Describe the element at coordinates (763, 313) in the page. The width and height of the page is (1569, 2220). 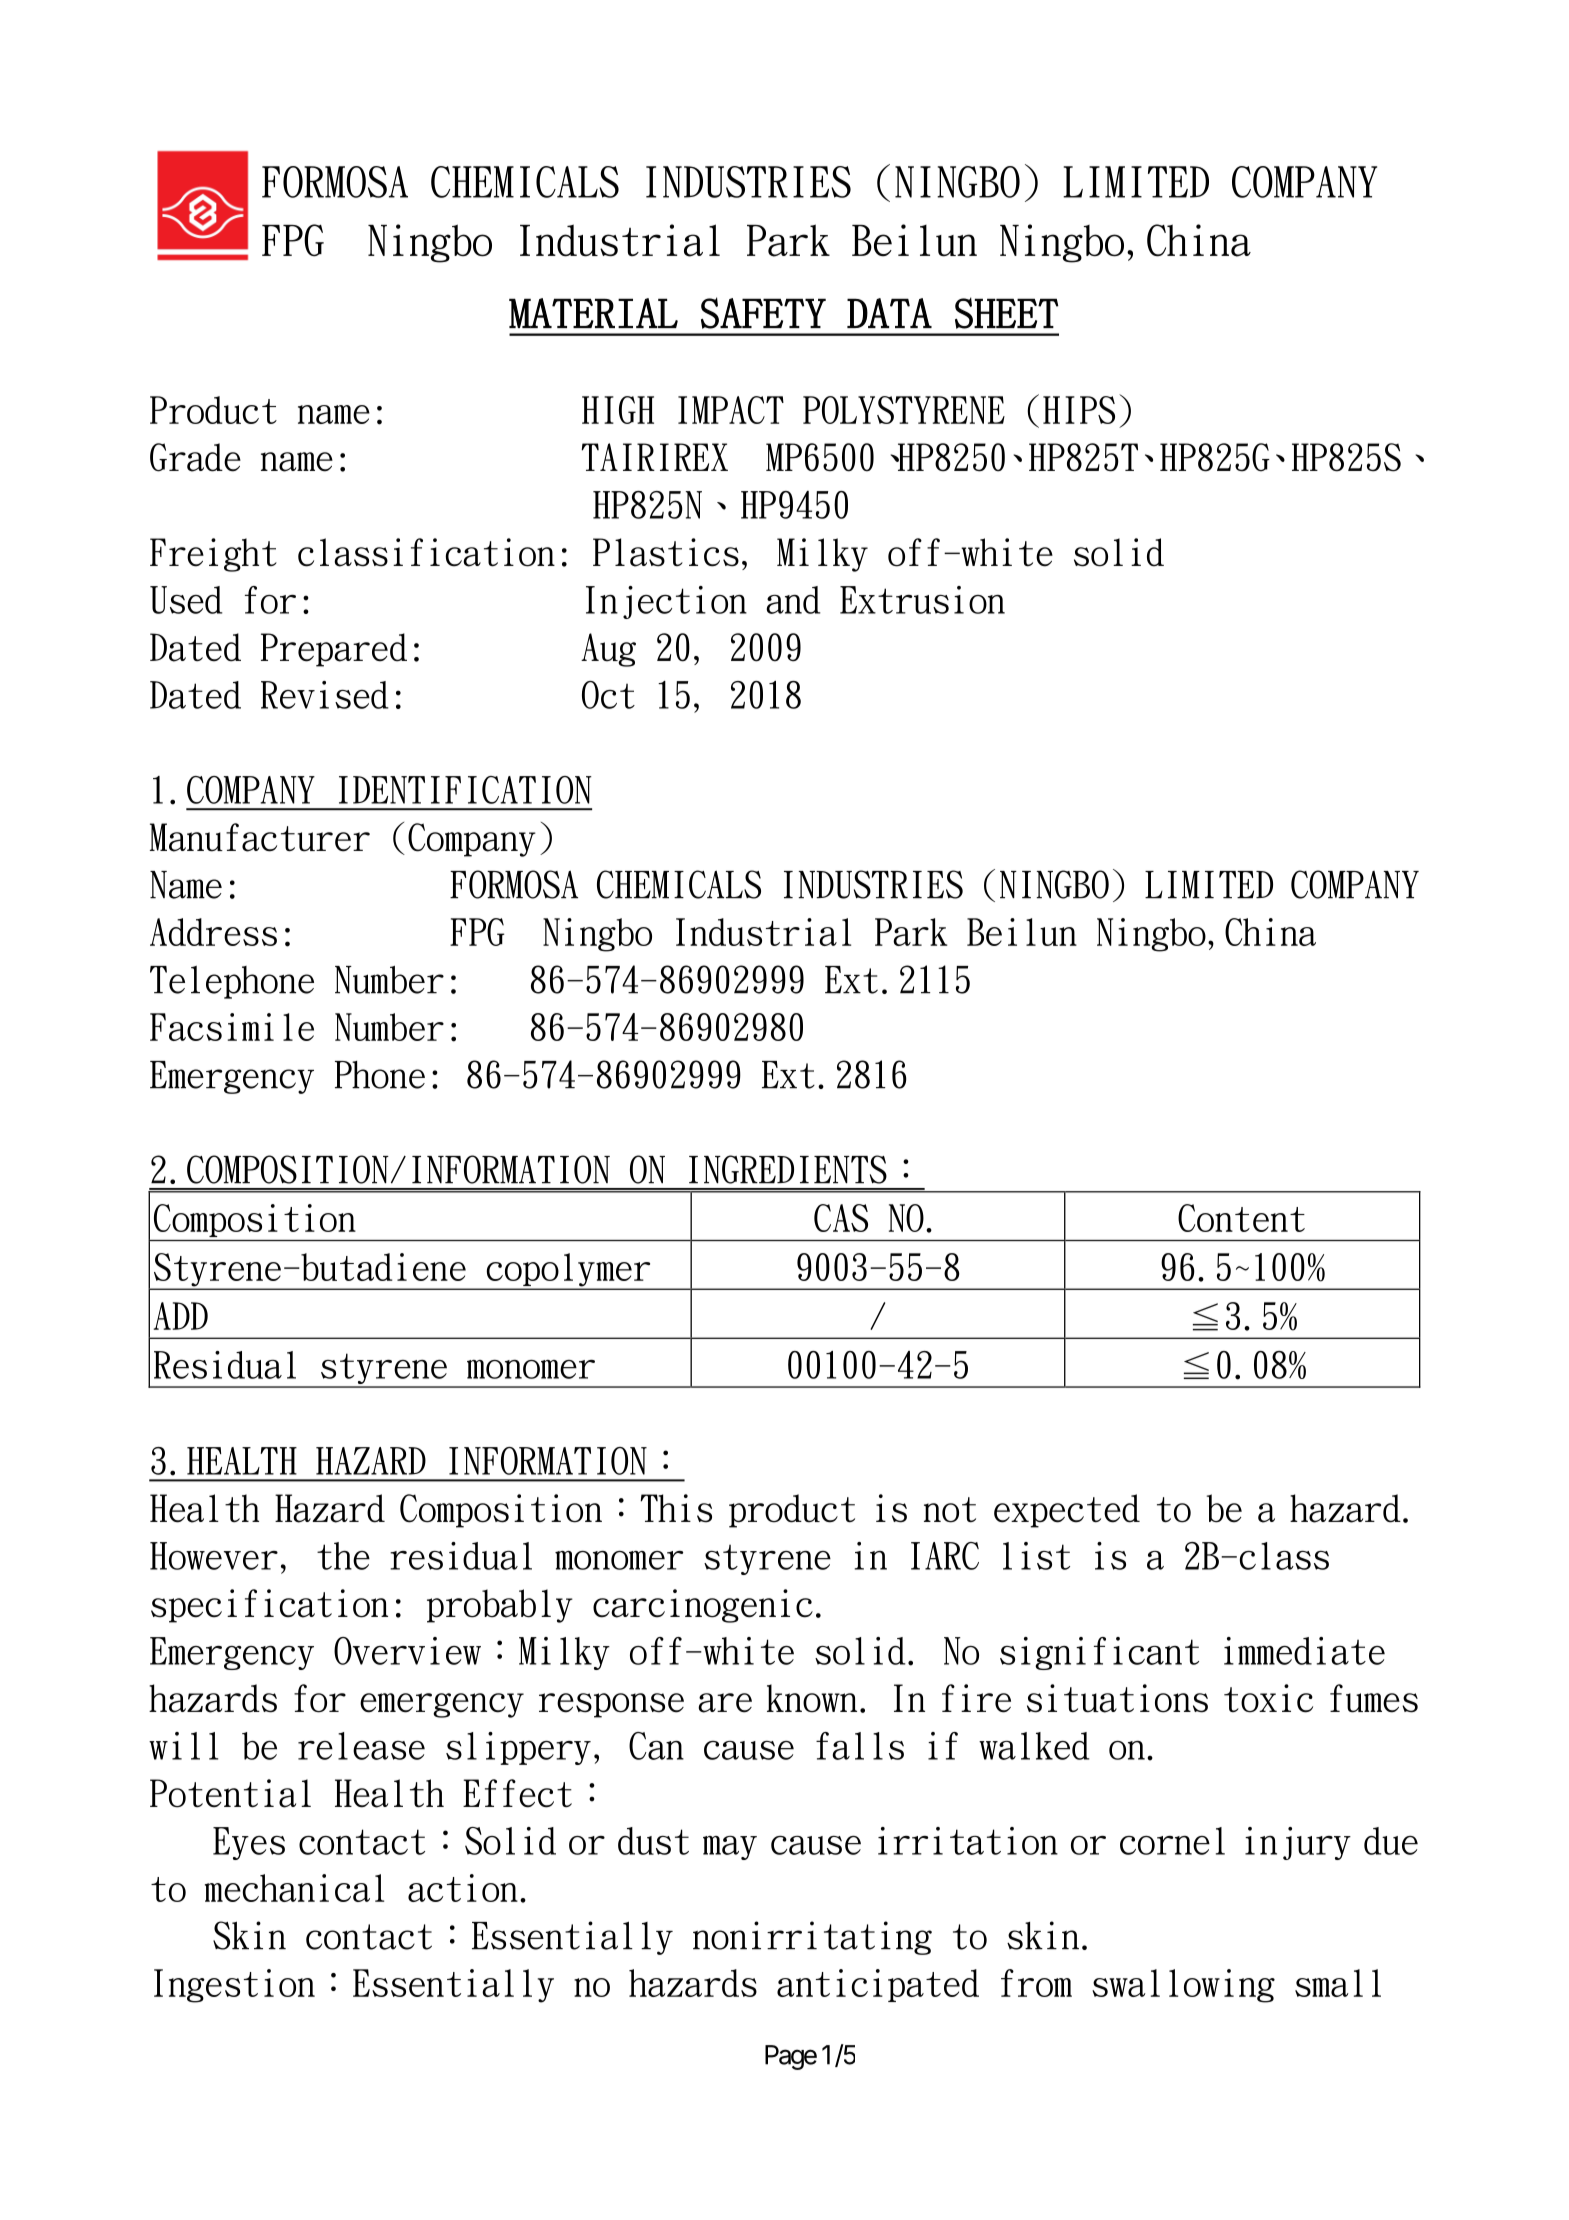
I see `SAFETY` at that location.
